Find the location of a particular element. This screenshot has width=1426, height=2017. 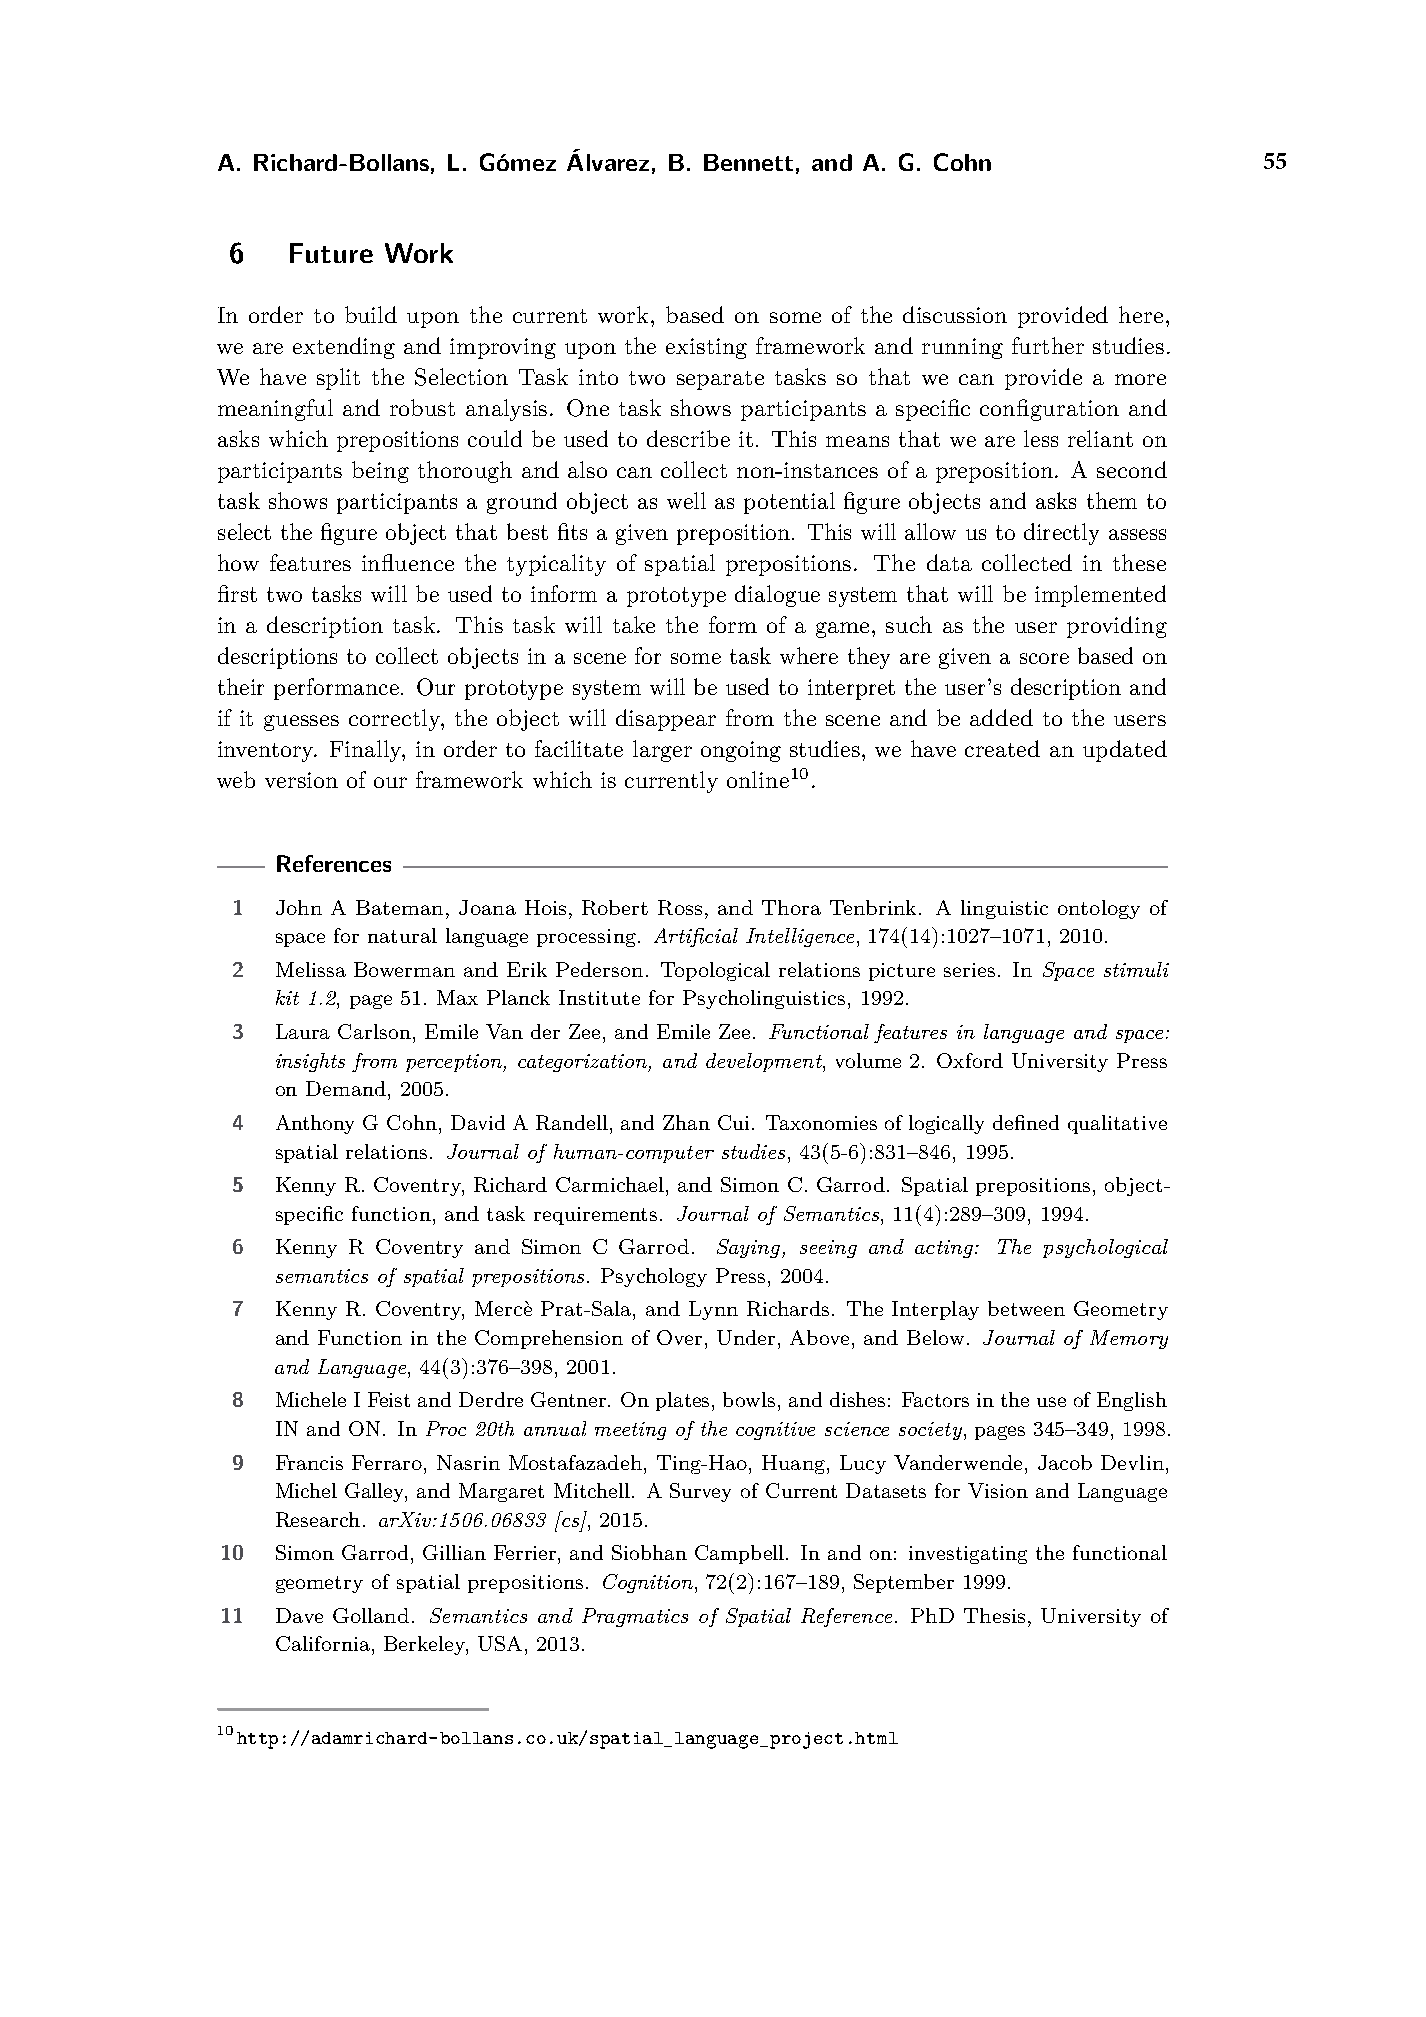

Bennett is located at coordinates (748, 162).
